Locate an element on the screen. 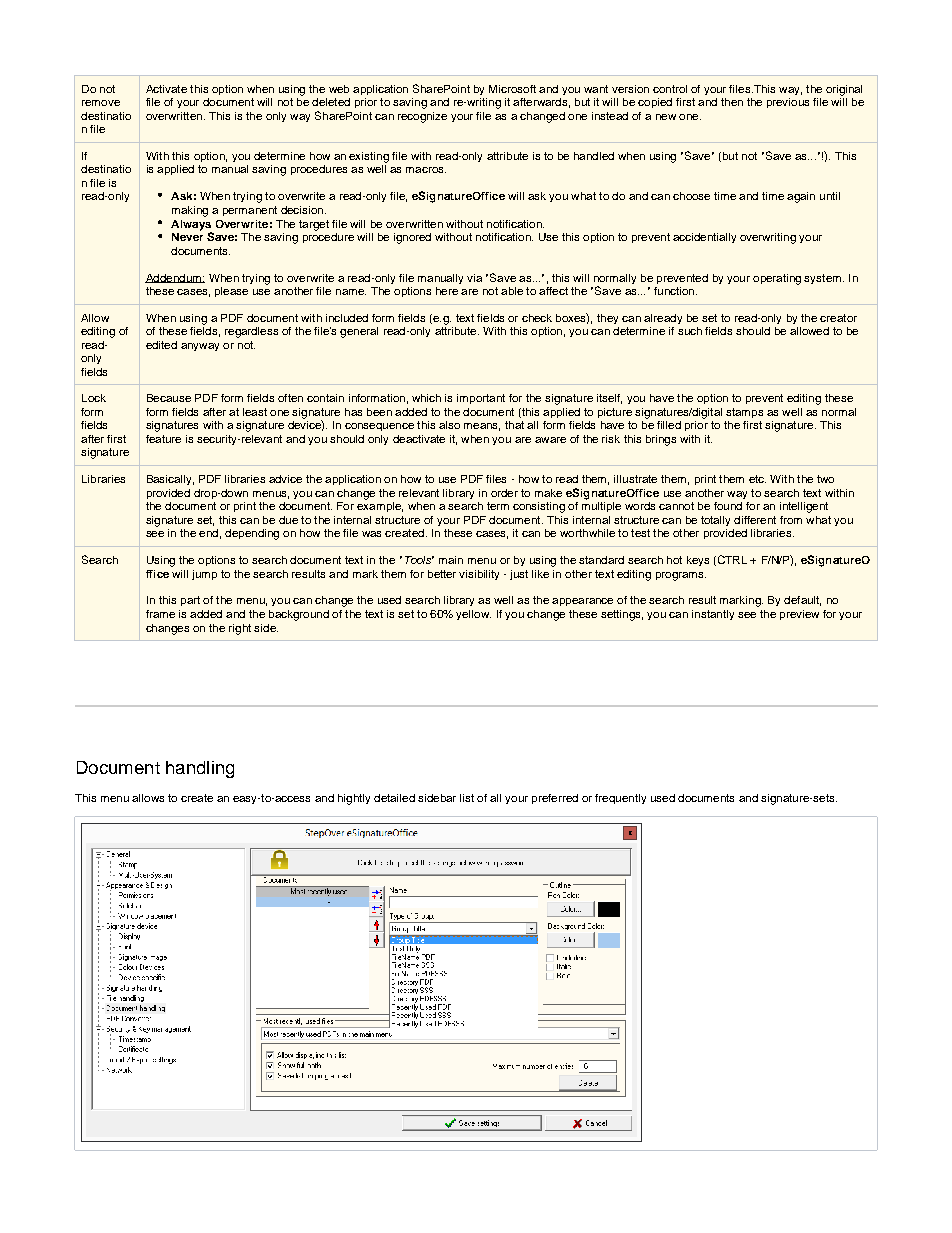  handling is located at coordinates (200, 769).
